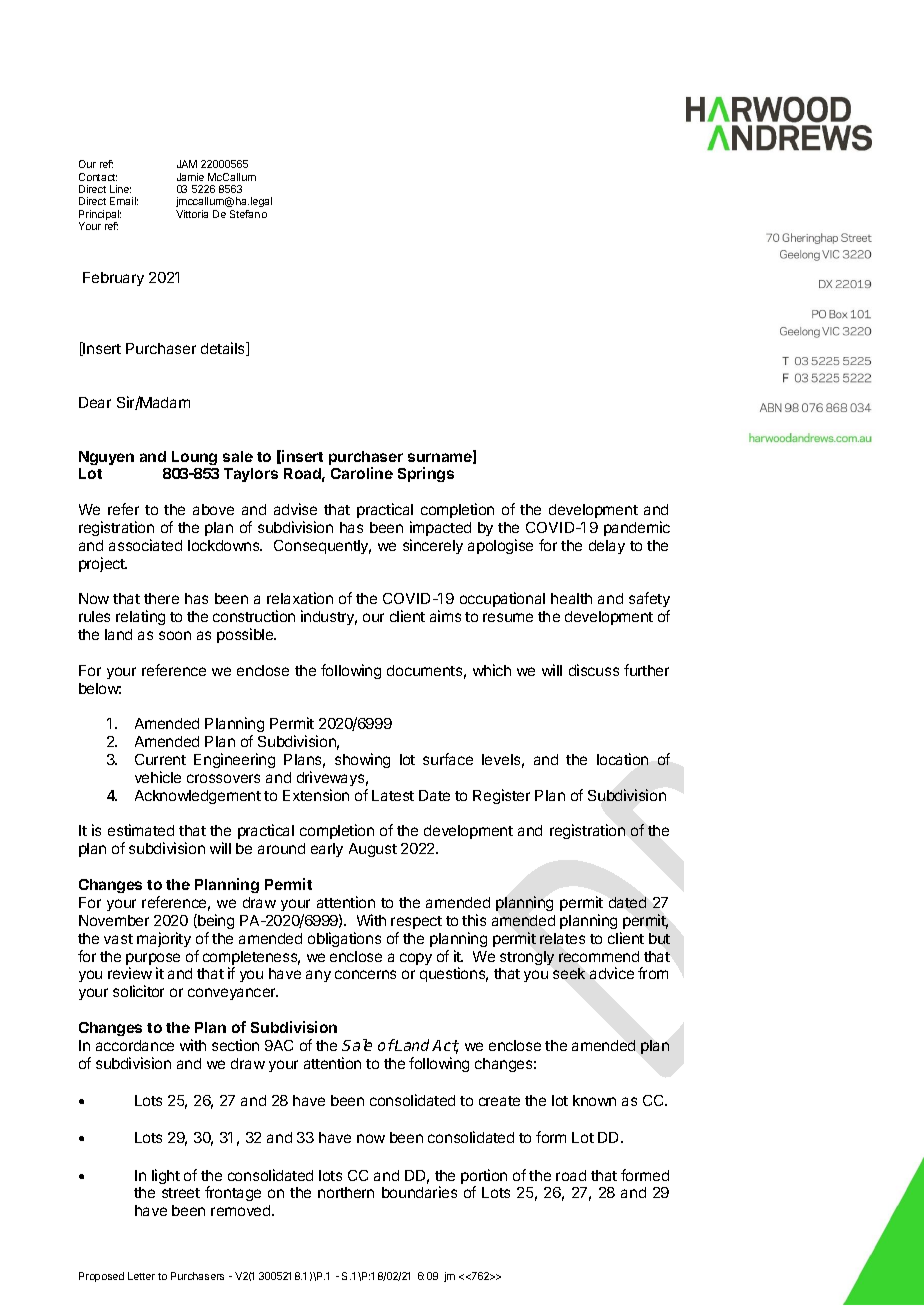 The image size is (924, 1307). Describe the element at coordinates (426, 474) in the screenshot. I see `Springs` at that location.
